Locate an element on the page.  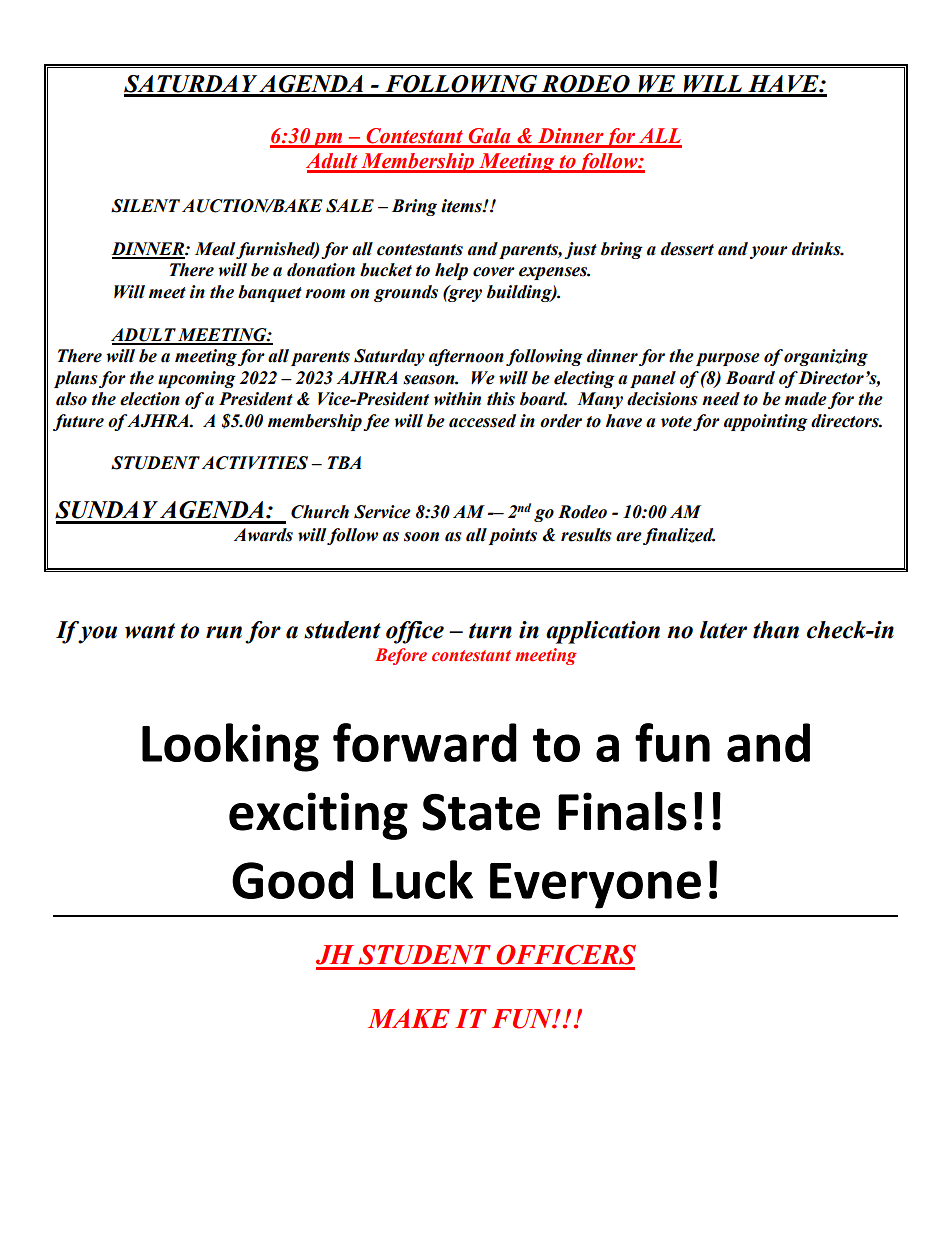
SILENT is located at coordinates (145, 206).
